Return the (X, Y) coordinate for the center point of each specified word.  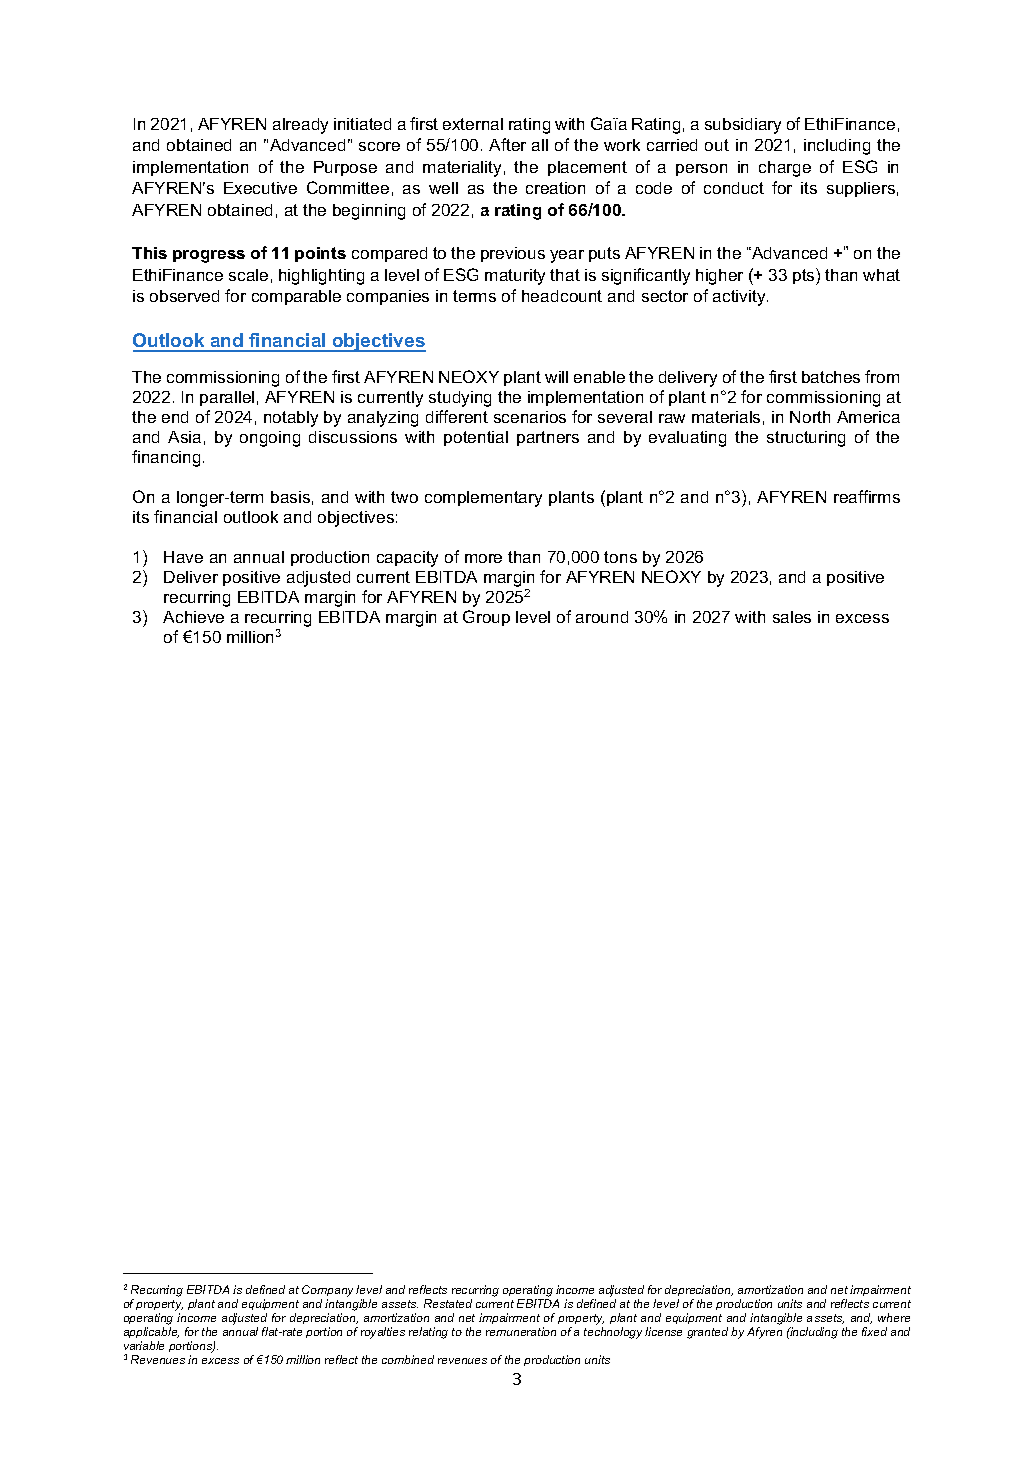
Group (486, 618)
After (507, 144)
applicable (151, 1334)
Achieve (193, 617)
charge (785, 169)
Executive (260, 188)
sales (792, 617)
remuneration (521, 1331)
